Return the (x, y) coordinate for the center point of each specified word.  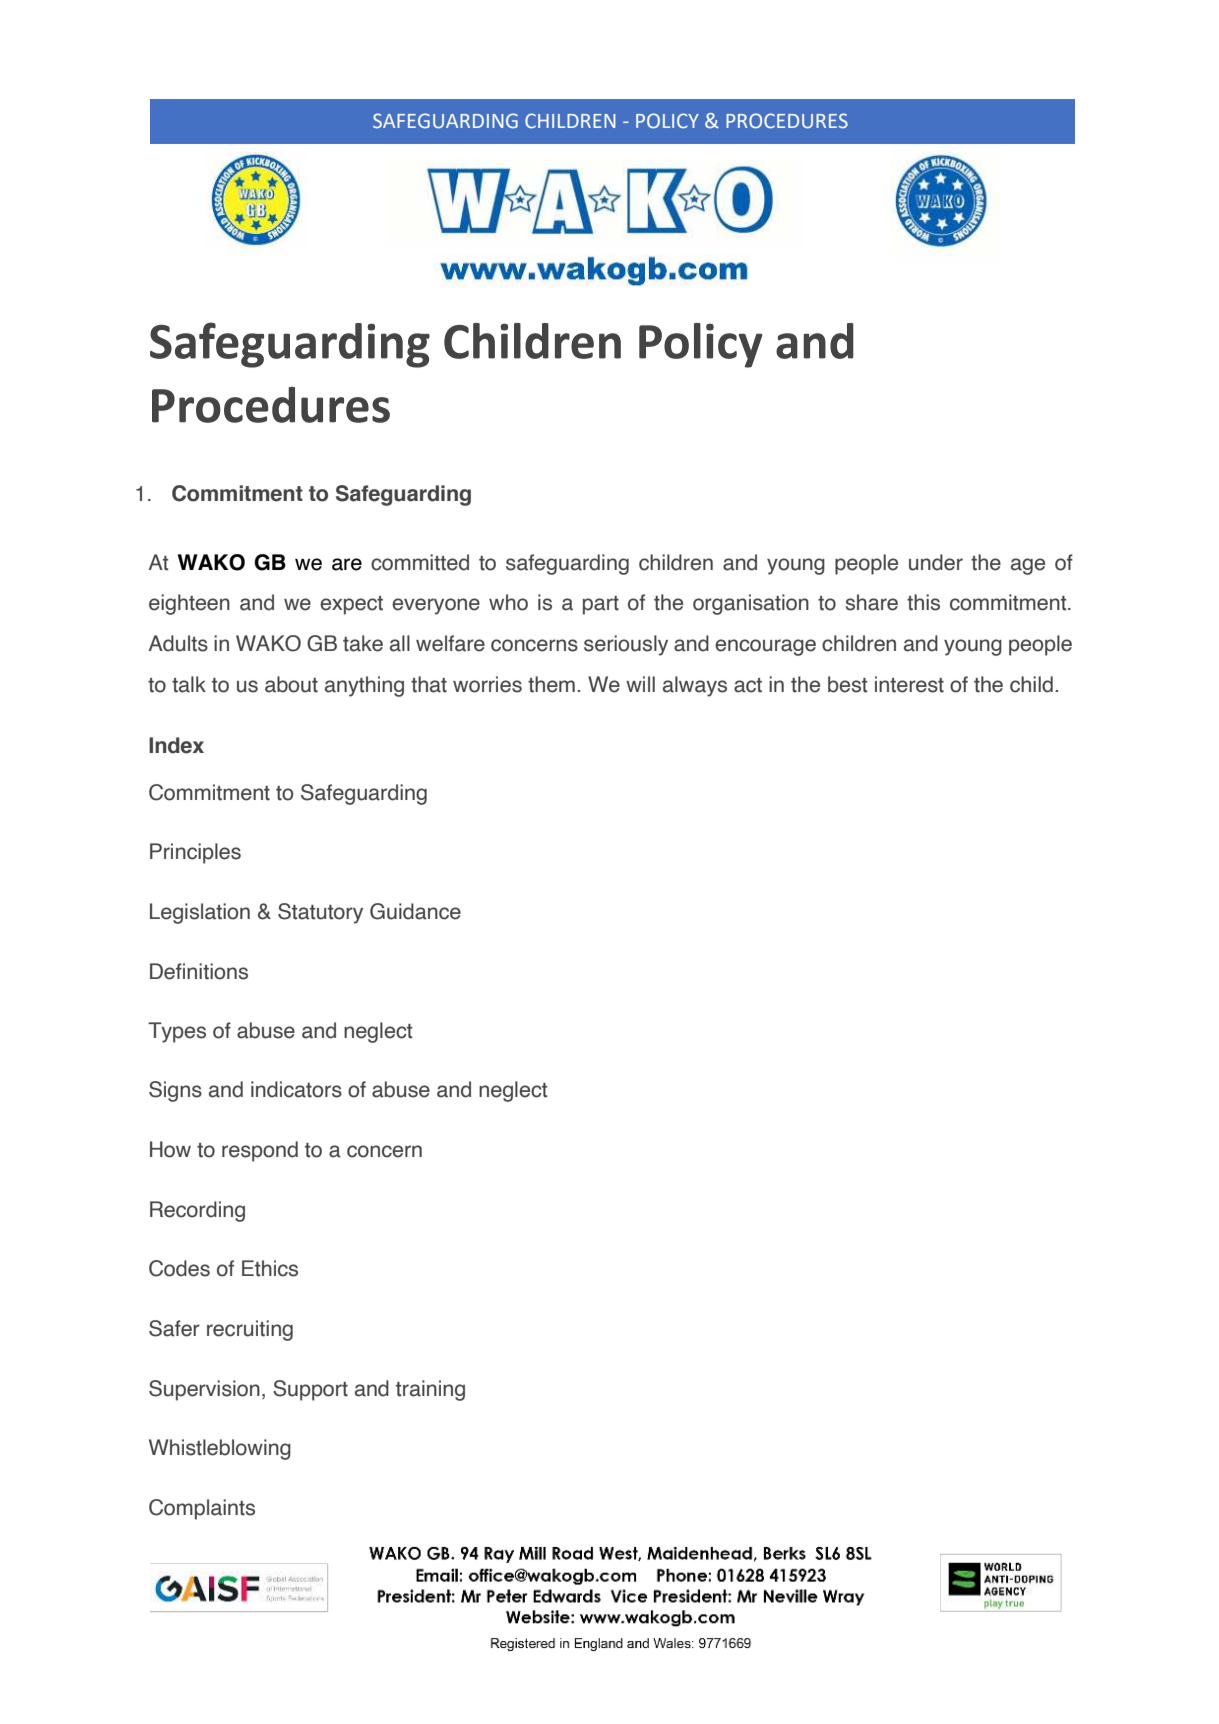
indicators (296, 1089)
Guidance (415, 911)
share (872, 602)
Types (177, 1032)
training (430, 1390)
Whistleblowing (220, 1449)
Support (310, 1390)
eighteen (189, 604)
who (508, 602)
